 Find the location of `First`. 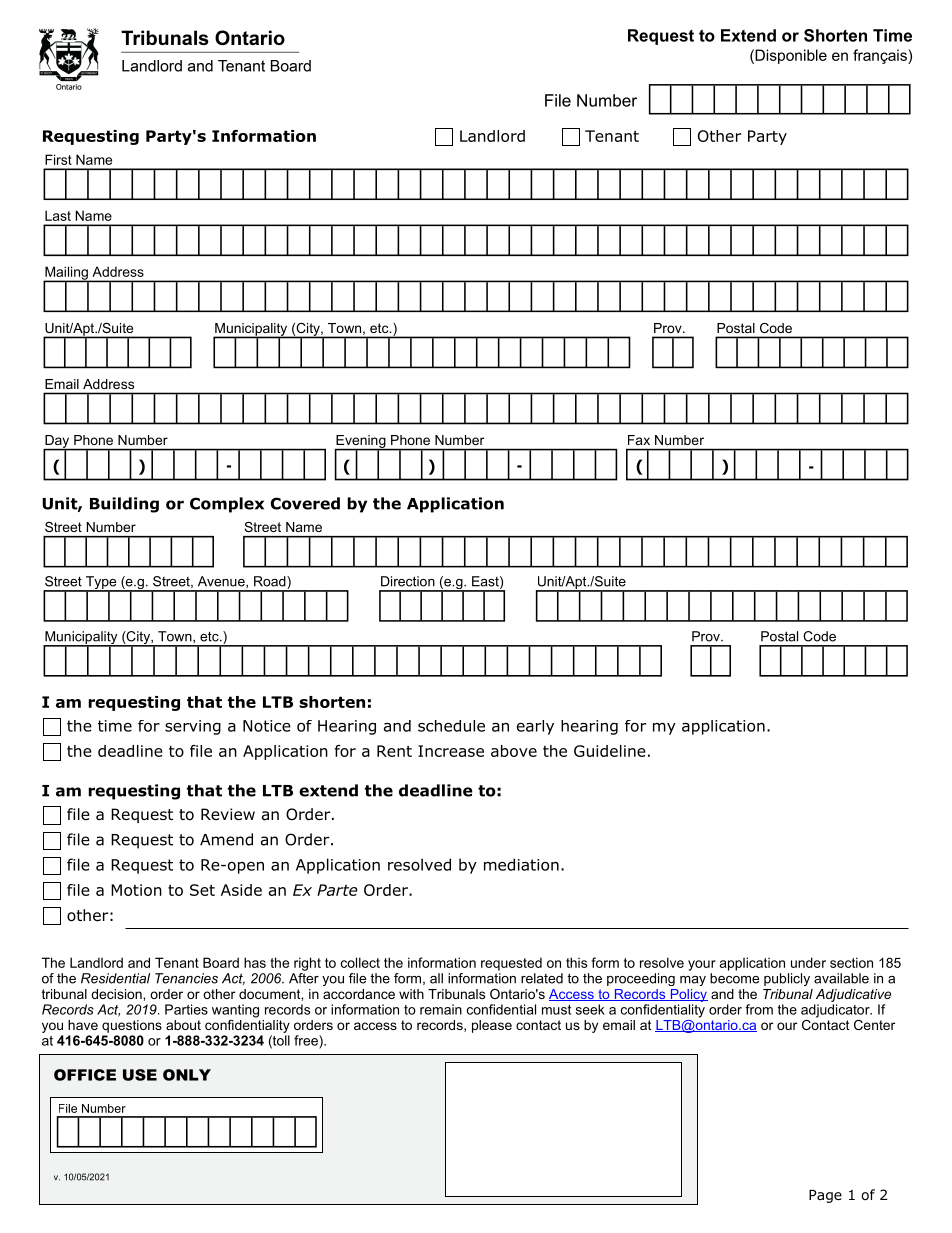

First is located at coordinates (58, 159).
